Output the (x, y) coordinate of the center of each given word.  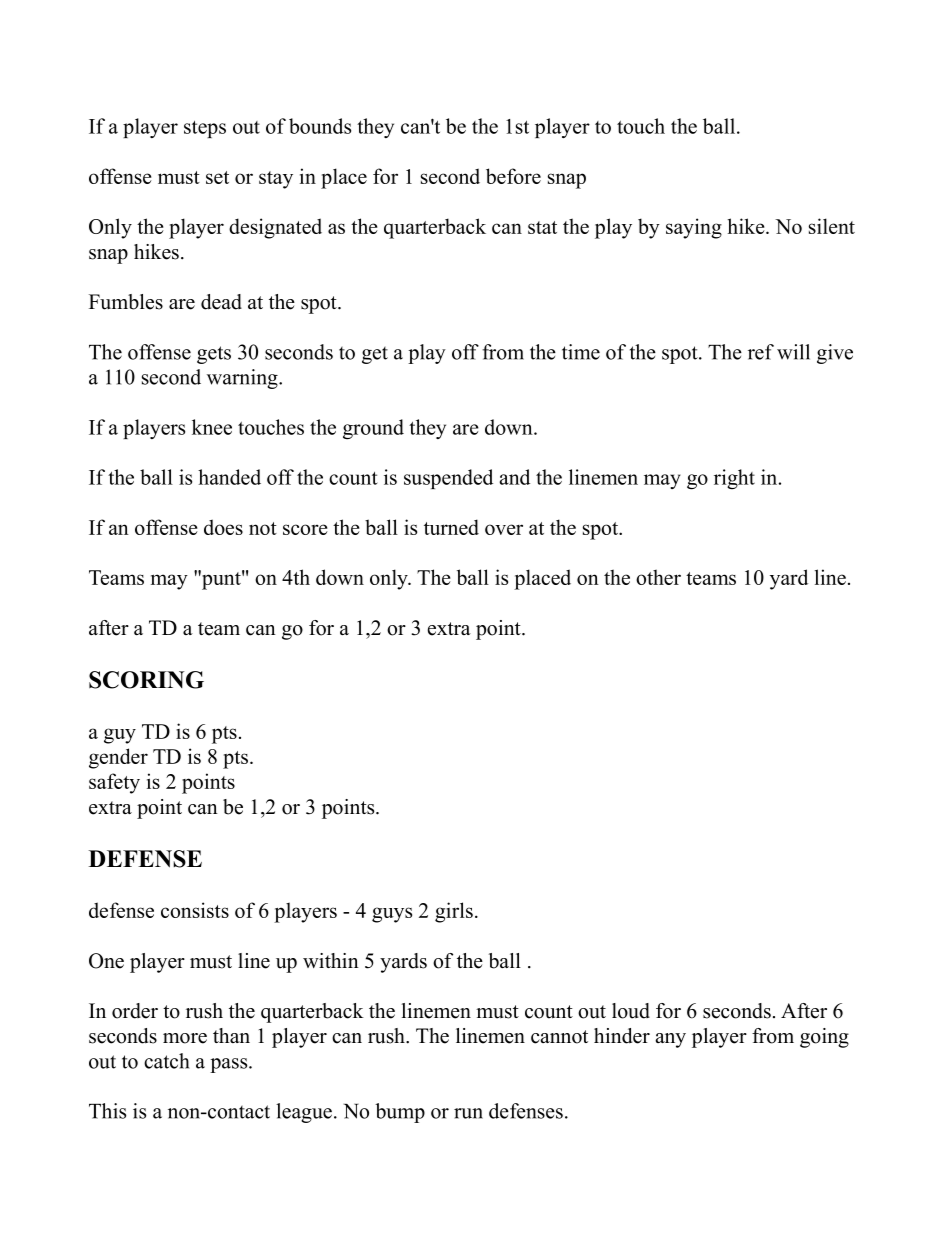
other (658, 577)
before (513, 176)
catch (166, 1061)
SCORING (146, 680)
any (670, 1040)
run (468, 1113)
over (504, 529)
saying (694, 228)
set (217, 177)
